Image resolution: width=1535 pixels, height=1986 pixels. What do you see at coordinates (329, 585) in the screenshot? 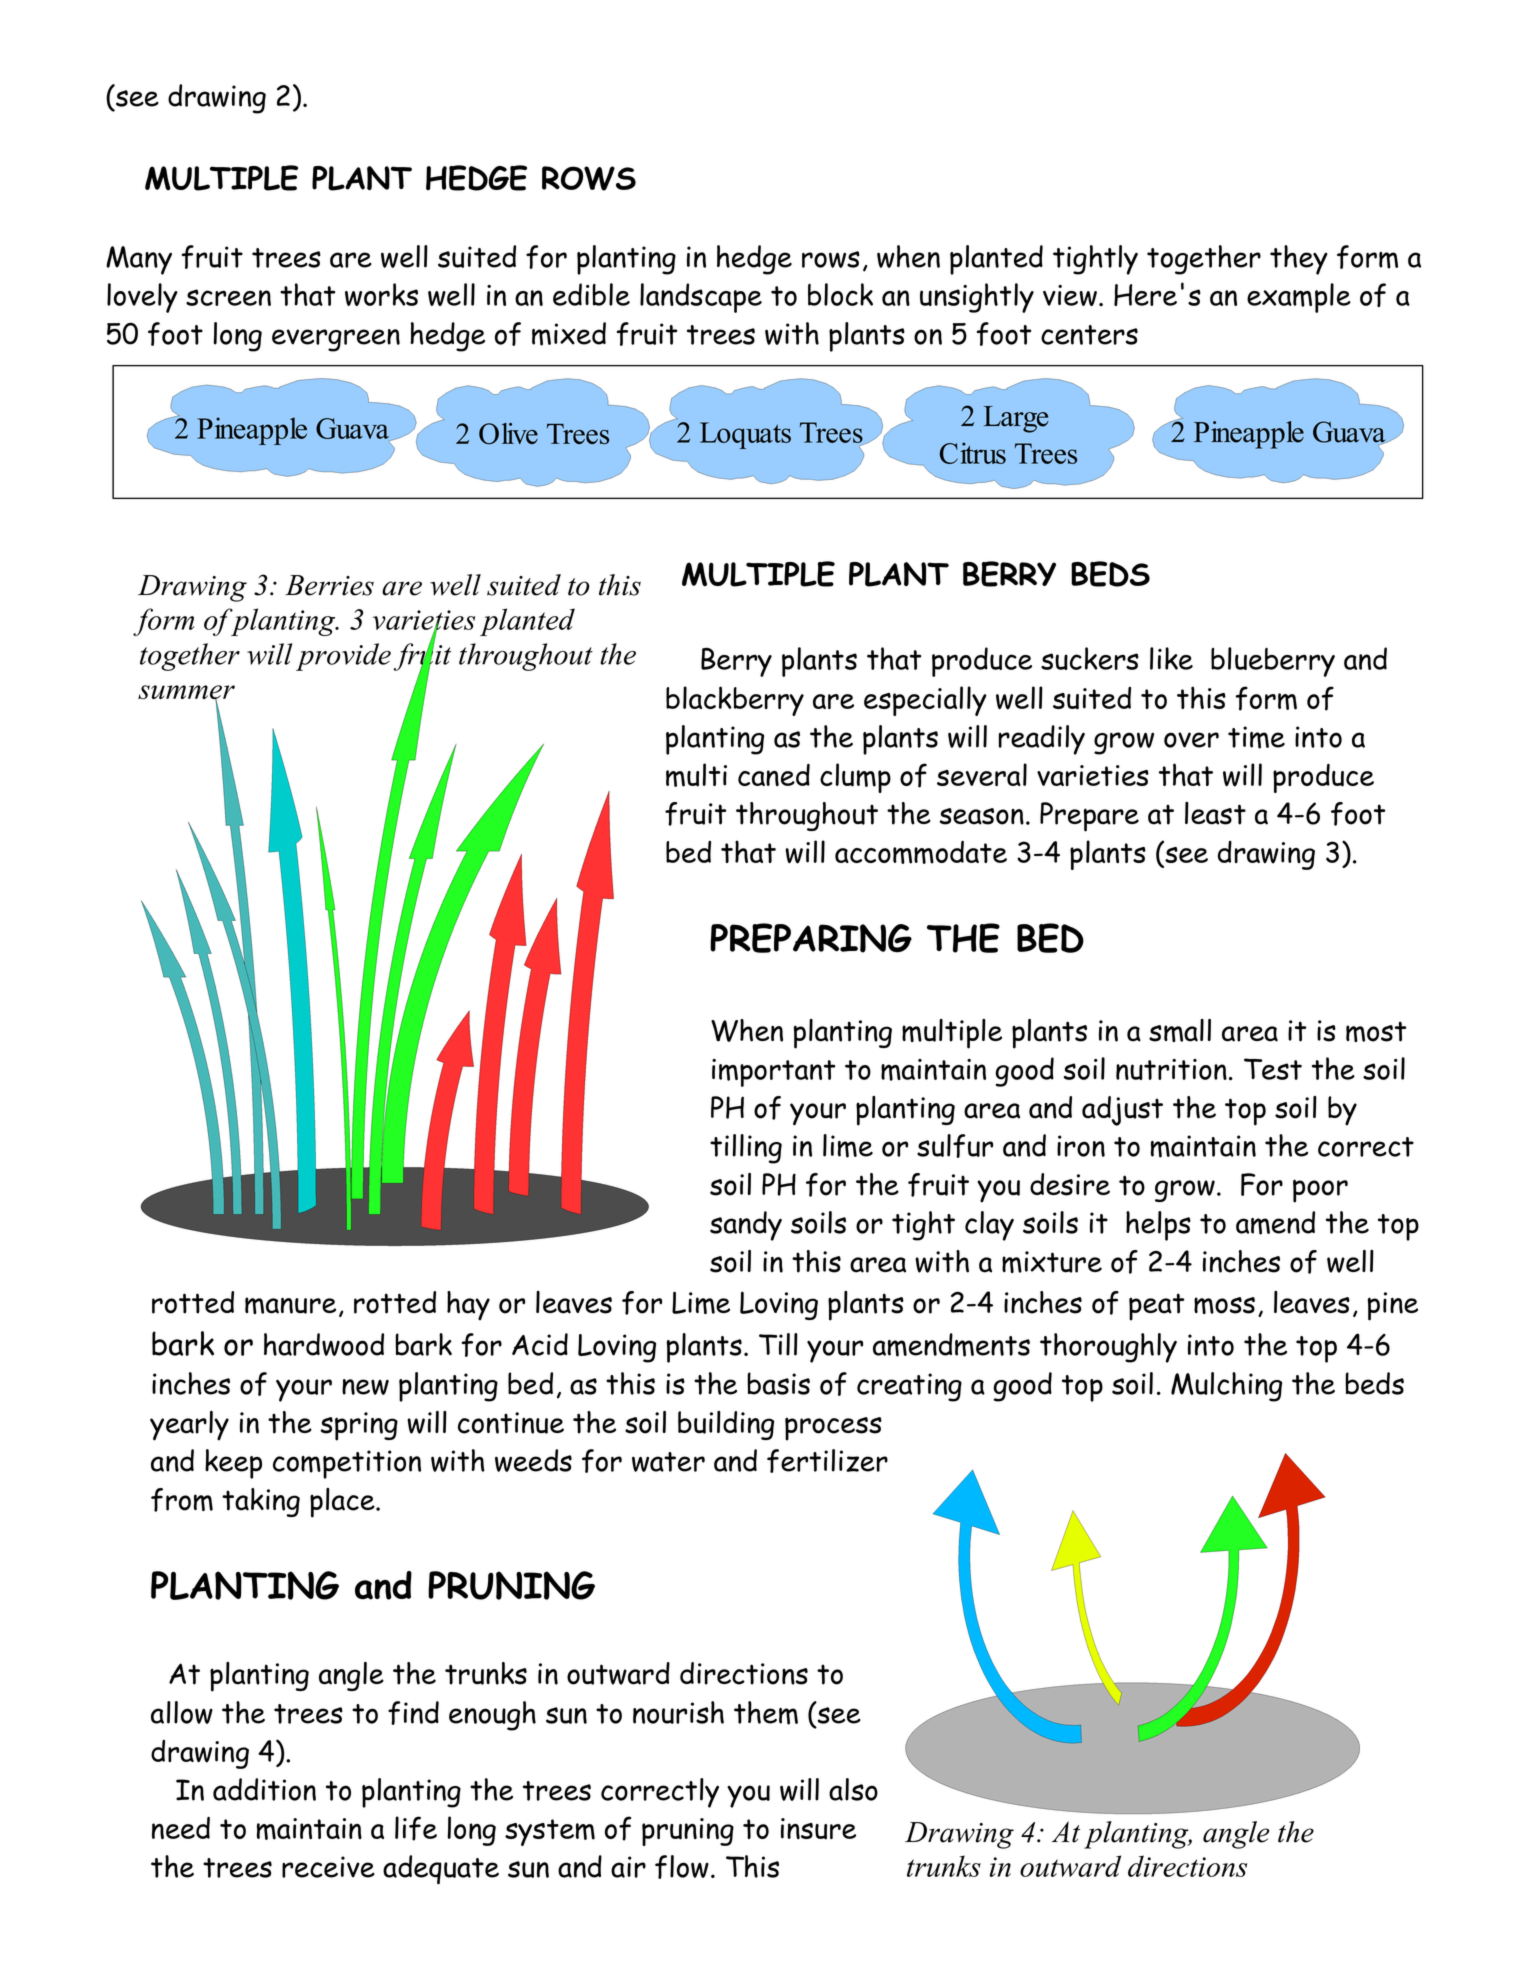
I see `Berries` at bounding box center [329, 585].
